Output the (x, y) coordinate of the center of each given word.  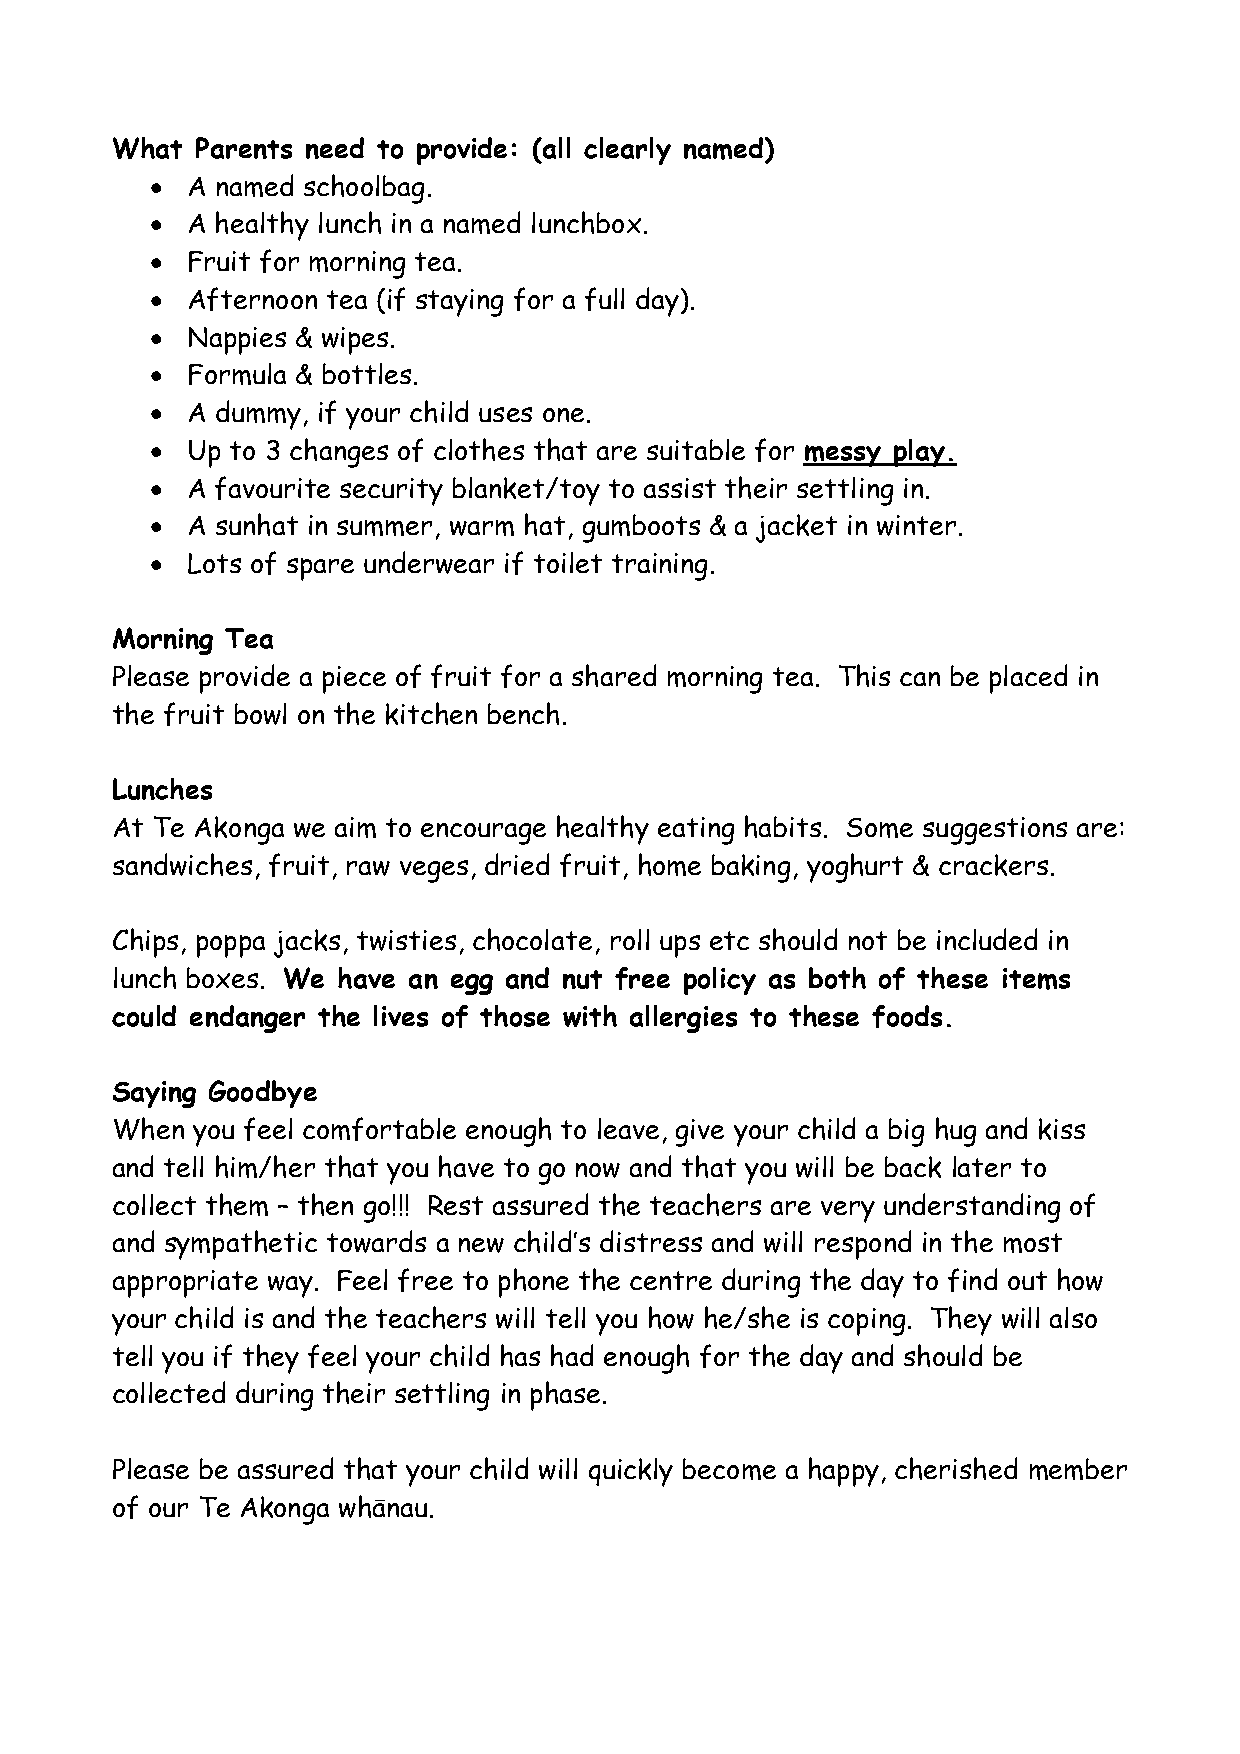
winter (916, 525)
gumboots (641, 528)
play (919, 453)
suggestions (995, 831)
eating (696, 831)
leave (628, 1128)
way (290, 1287)
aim (355, 827)
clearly (627, 151)
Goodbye (263, 1094)
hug (956, 1132)
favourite (272, 488)
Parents (244, 148)
